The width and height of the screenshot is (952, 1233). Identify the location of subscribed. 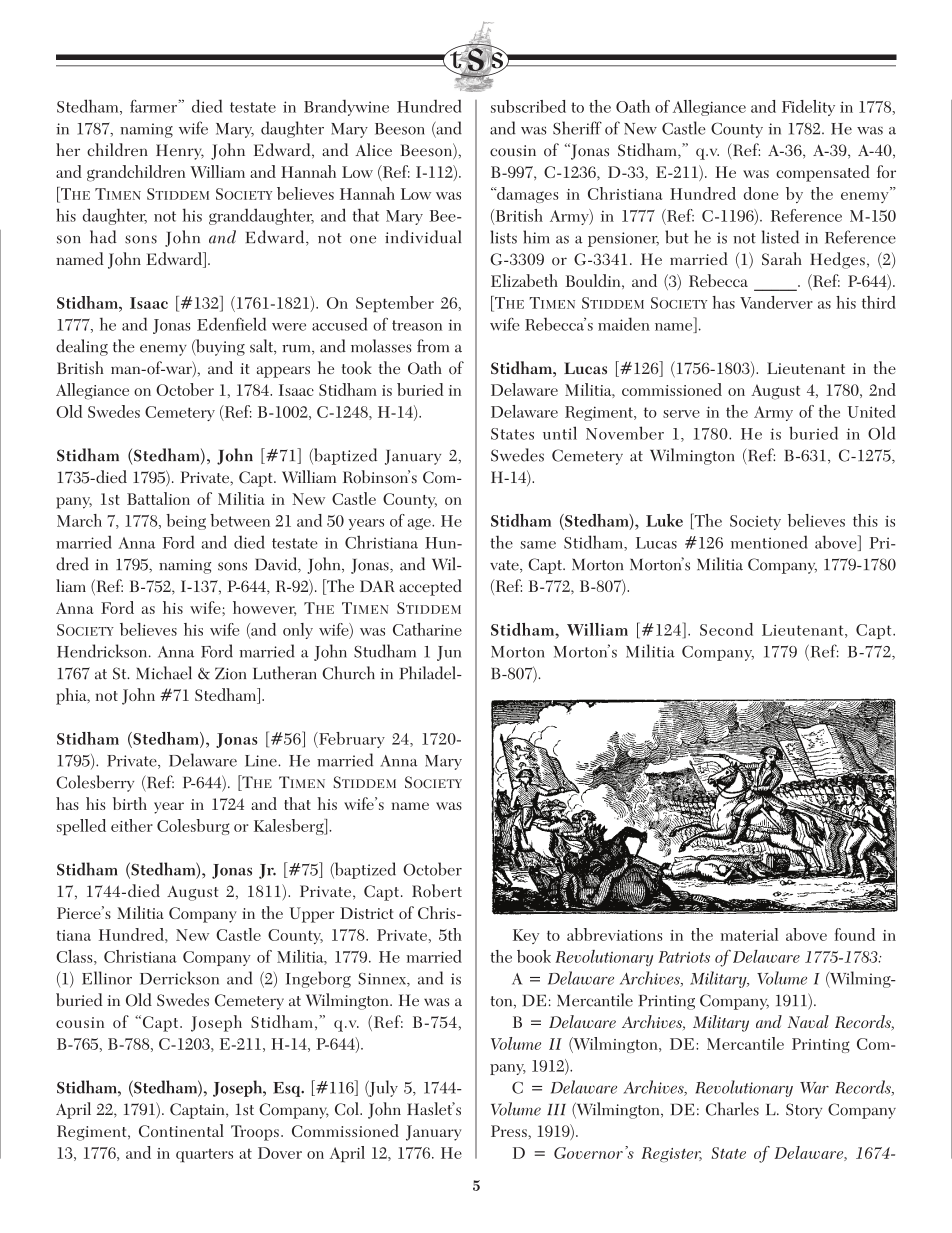
(528, 106).
